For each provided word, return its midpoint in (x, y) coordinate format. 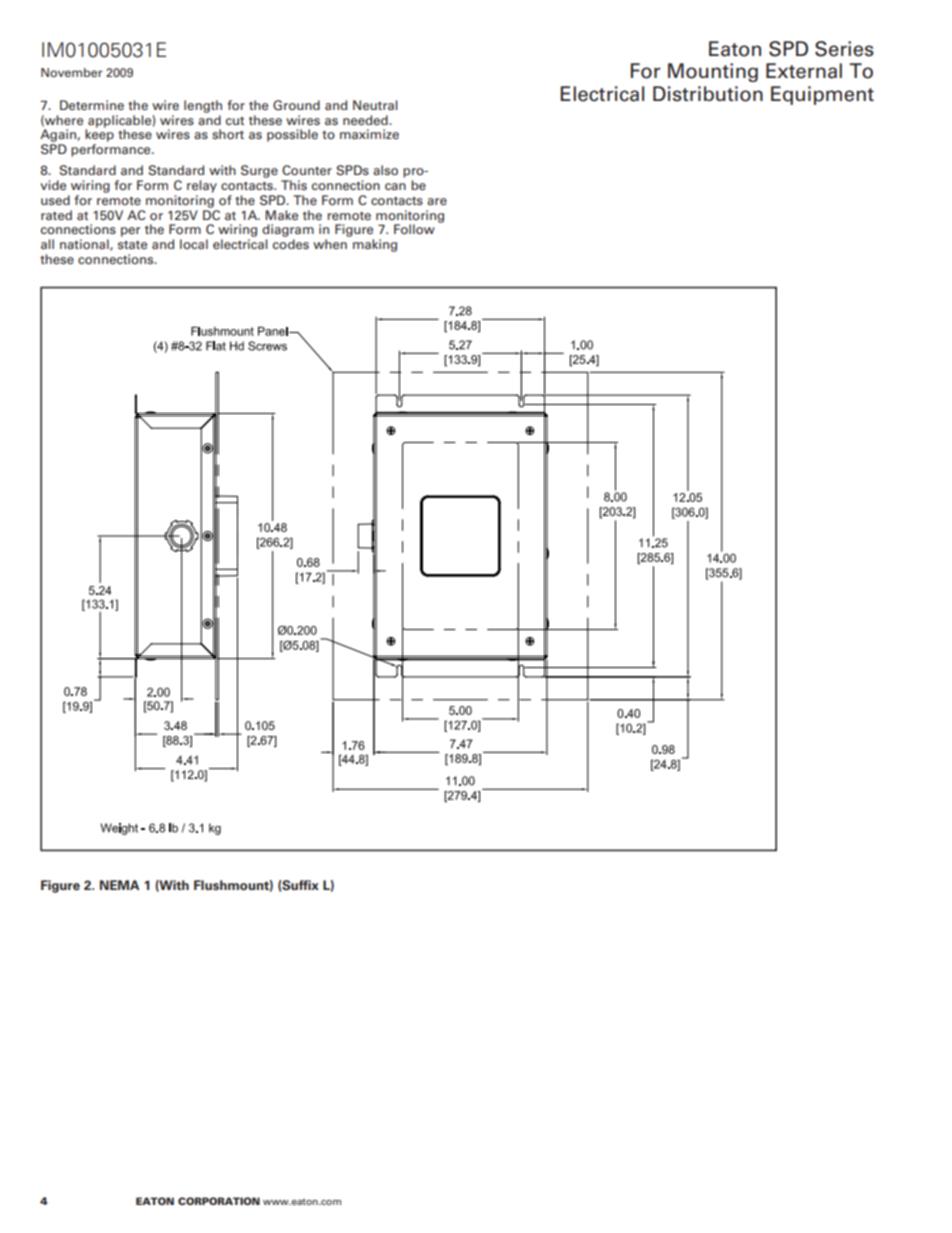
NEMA (119, 885)
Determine (92, 105)
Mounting (713, 72)
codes (291, 244)
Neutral (375, 105)
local (194, 244)
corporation (219, 1201)
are (437, 201)
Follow (414, 229)
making (375, 245)
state (132, 244)
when (330, 244)
